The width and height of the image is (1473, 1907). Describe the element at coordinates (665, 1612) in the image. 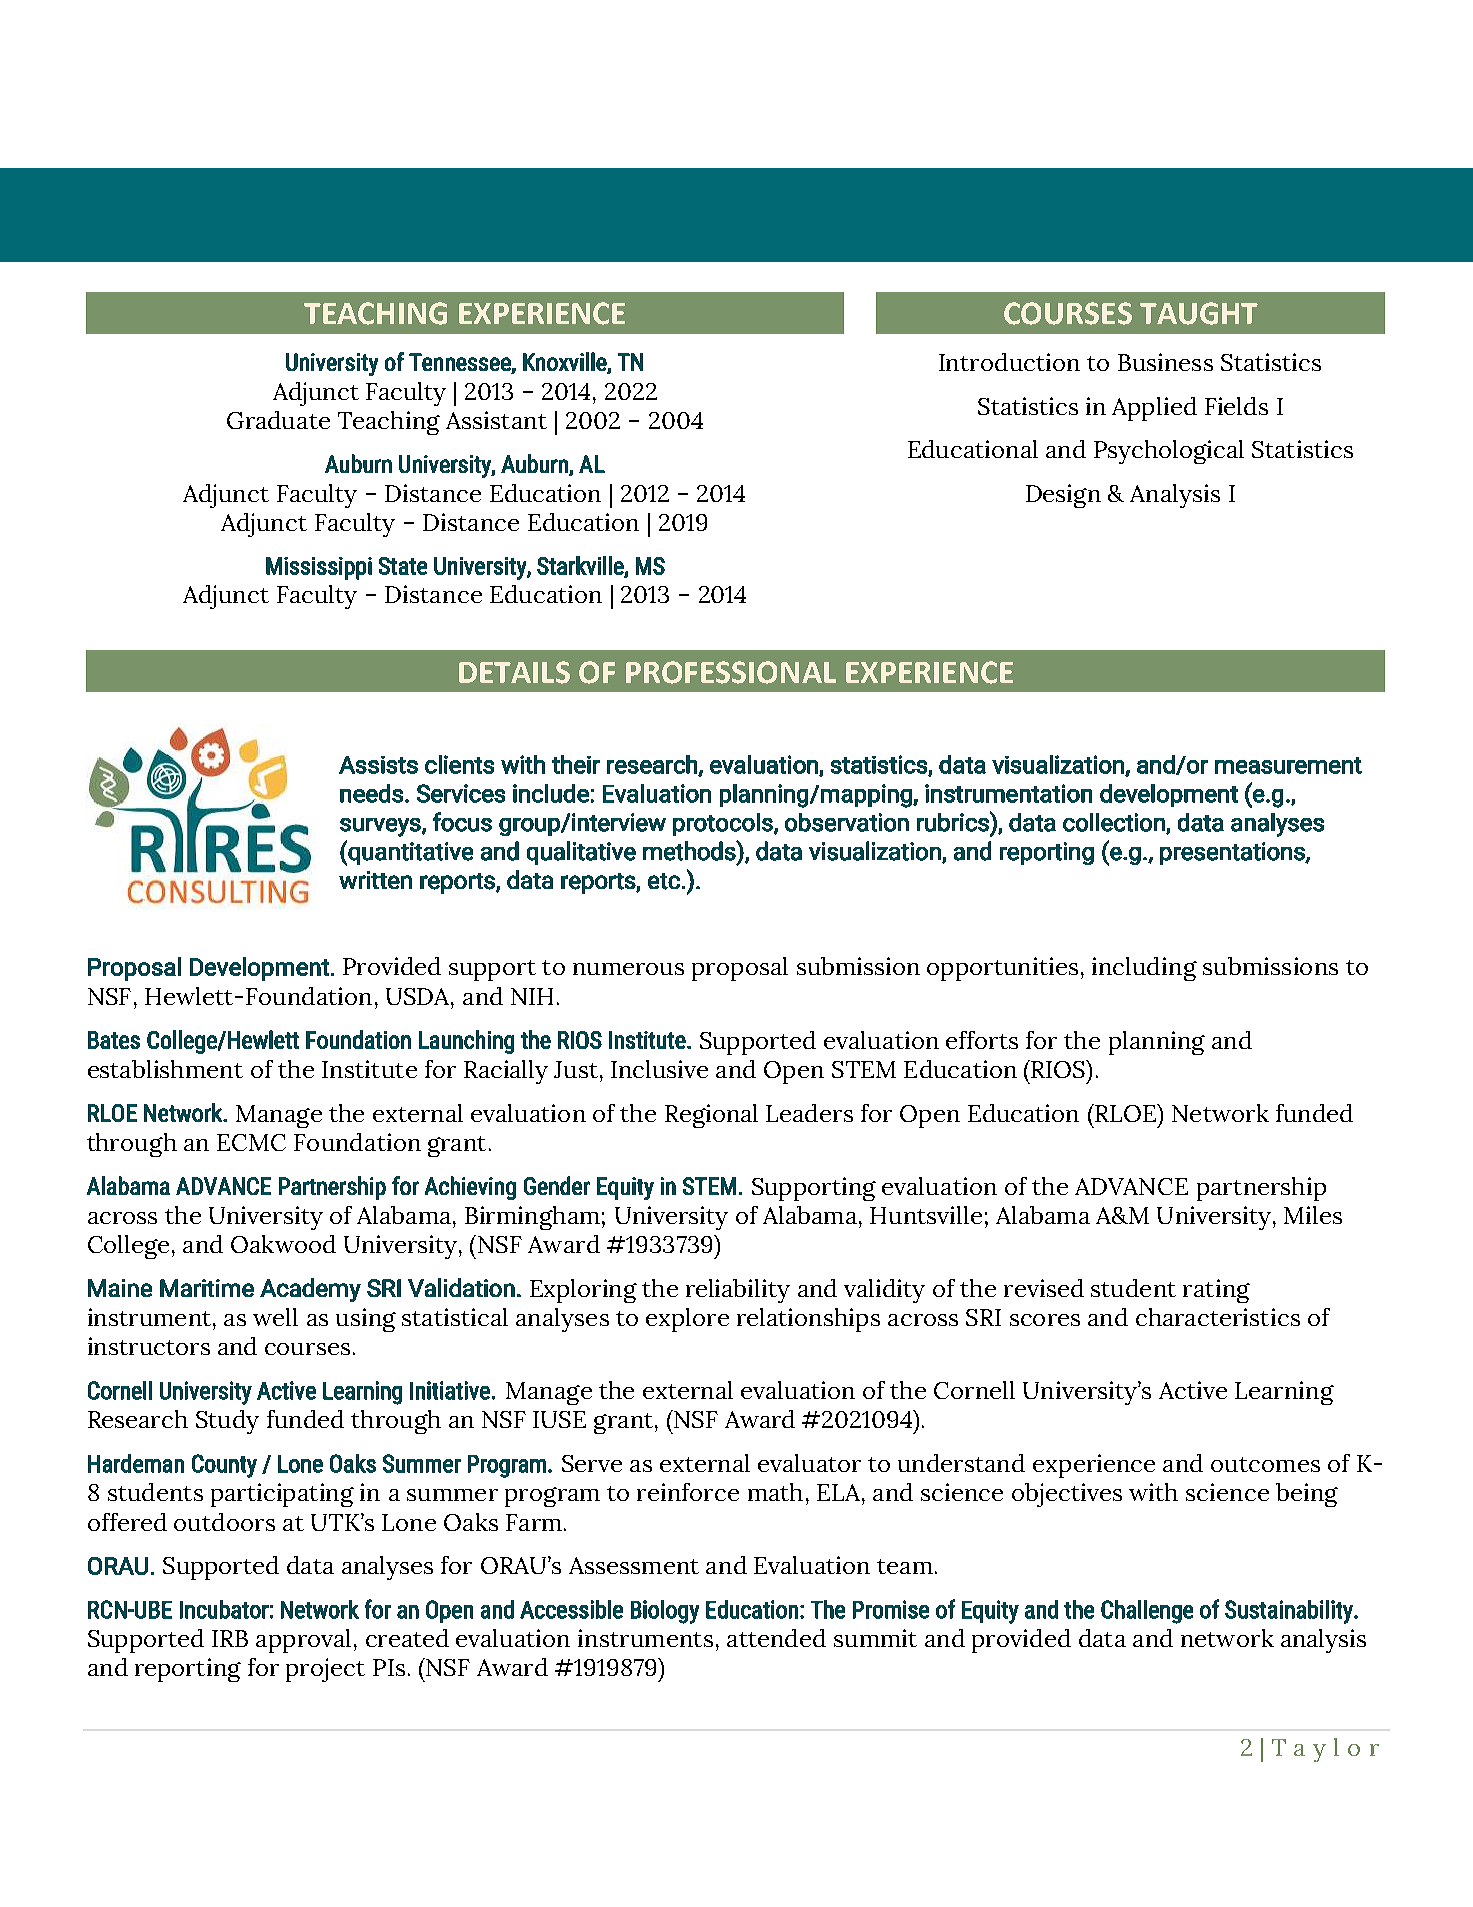

I see `Biology` at that location.
